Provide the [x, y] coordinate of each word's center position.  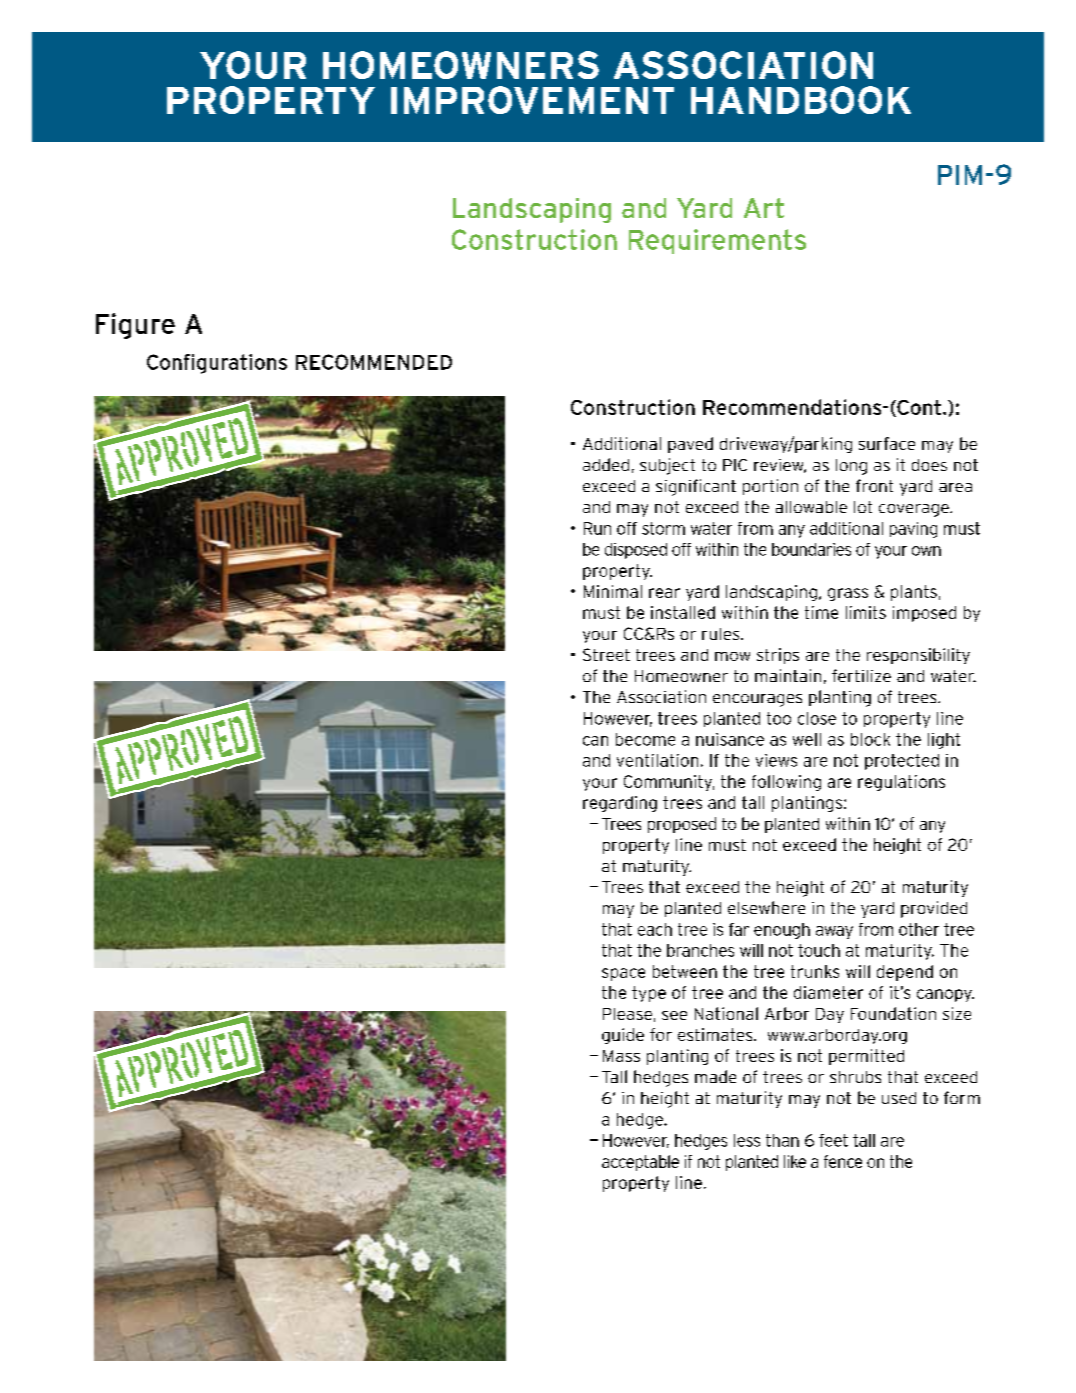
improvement [532, 100]
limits [866, 612]
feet [833, 1140]
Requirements [717, 241]
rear [664, 593]
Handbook [801, 100]
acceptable [640, 1163]
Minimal [613, 591]
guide [623, 1036]
